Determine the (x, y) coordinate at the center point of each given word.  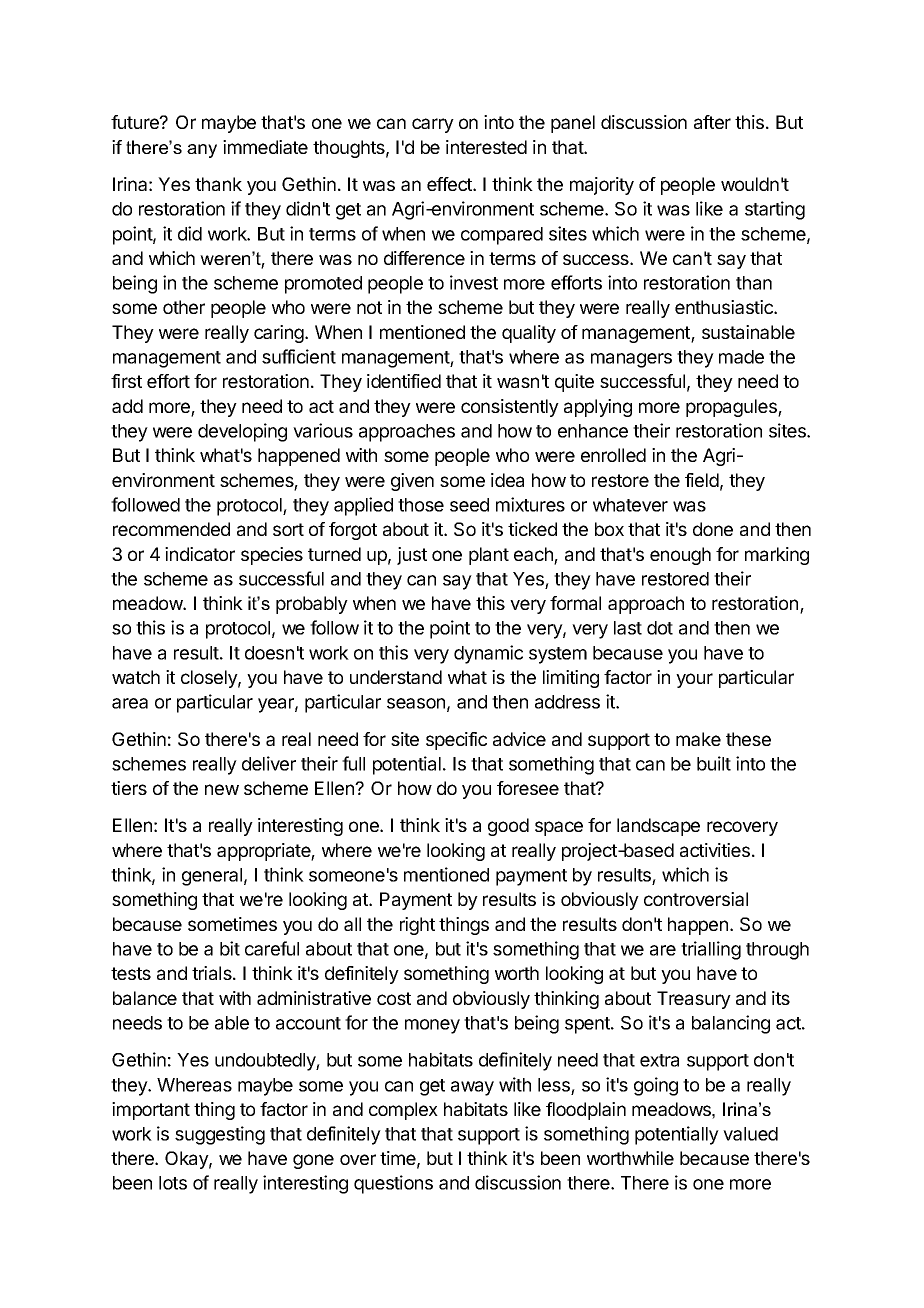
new (222, 789)
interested (486, 147)
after (712, 122)
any (202, 151)
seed (469, 505)
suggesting (220, 1135)
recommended (171, 529)
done (713, 529)
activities (715, 850)
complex (403, 1111)
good (508, 827)
